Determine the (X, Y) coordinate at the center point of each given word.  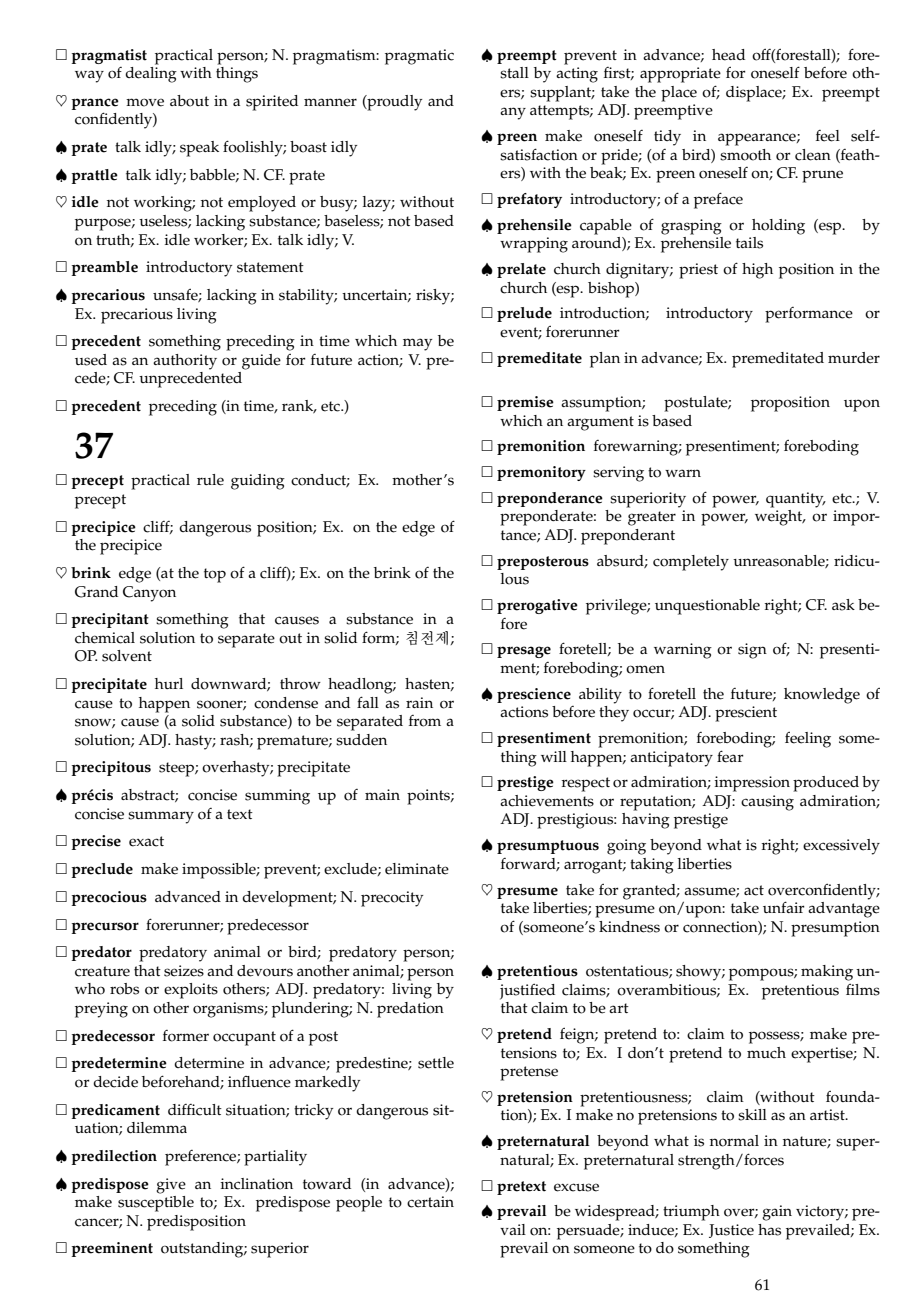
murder (854, 358)
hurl (169, 683)
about (189, 101)
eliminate (417, 869)
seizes (184, 971)
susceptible (156, 1202)
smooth (745, 155)
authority (185, 362)
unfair (784, 907)
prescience (534, 695)
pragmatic (419, 57)
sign (752, 651)
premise (525, 403)
